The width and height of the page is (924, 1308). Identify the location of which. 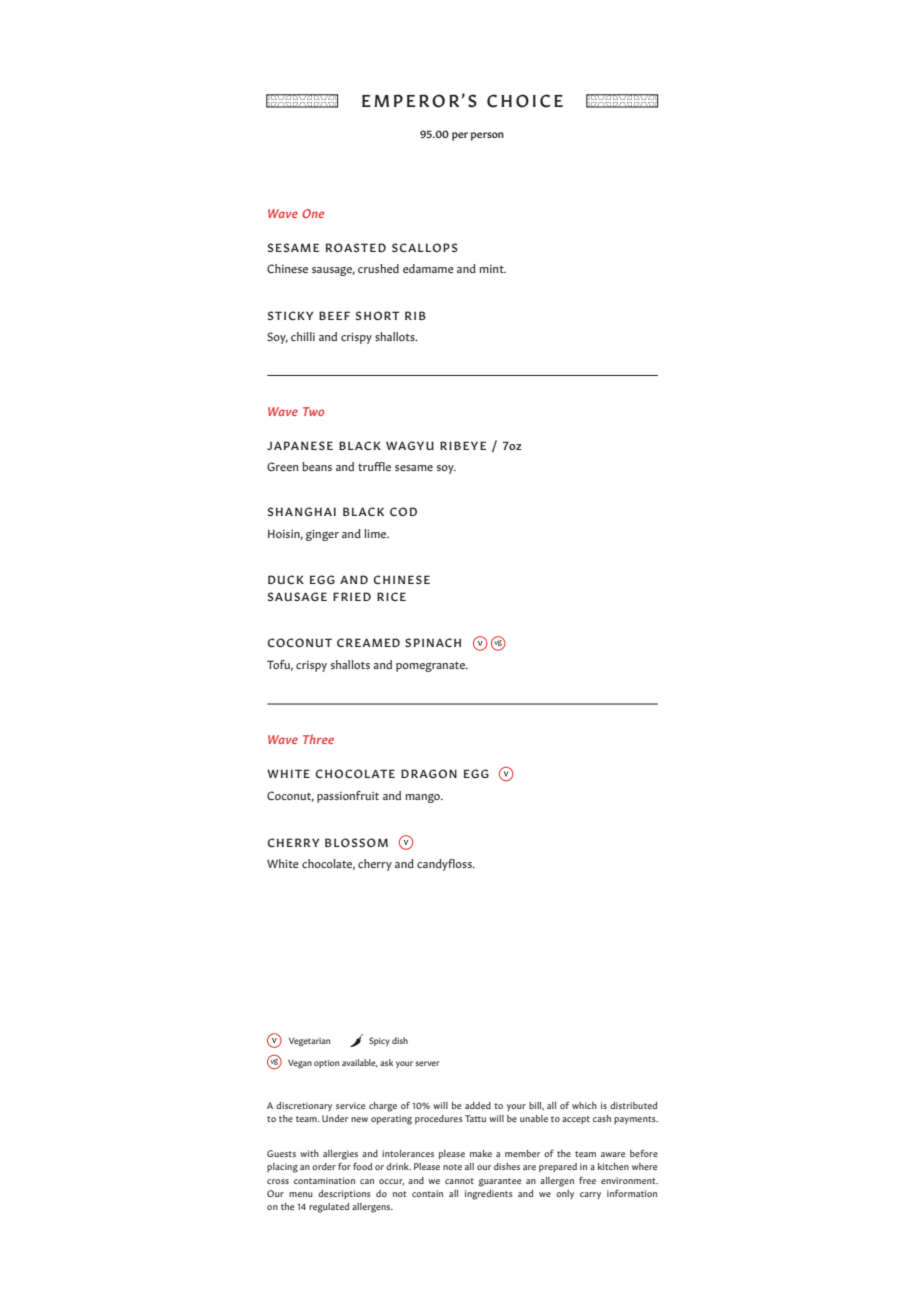
(584, 1105).
